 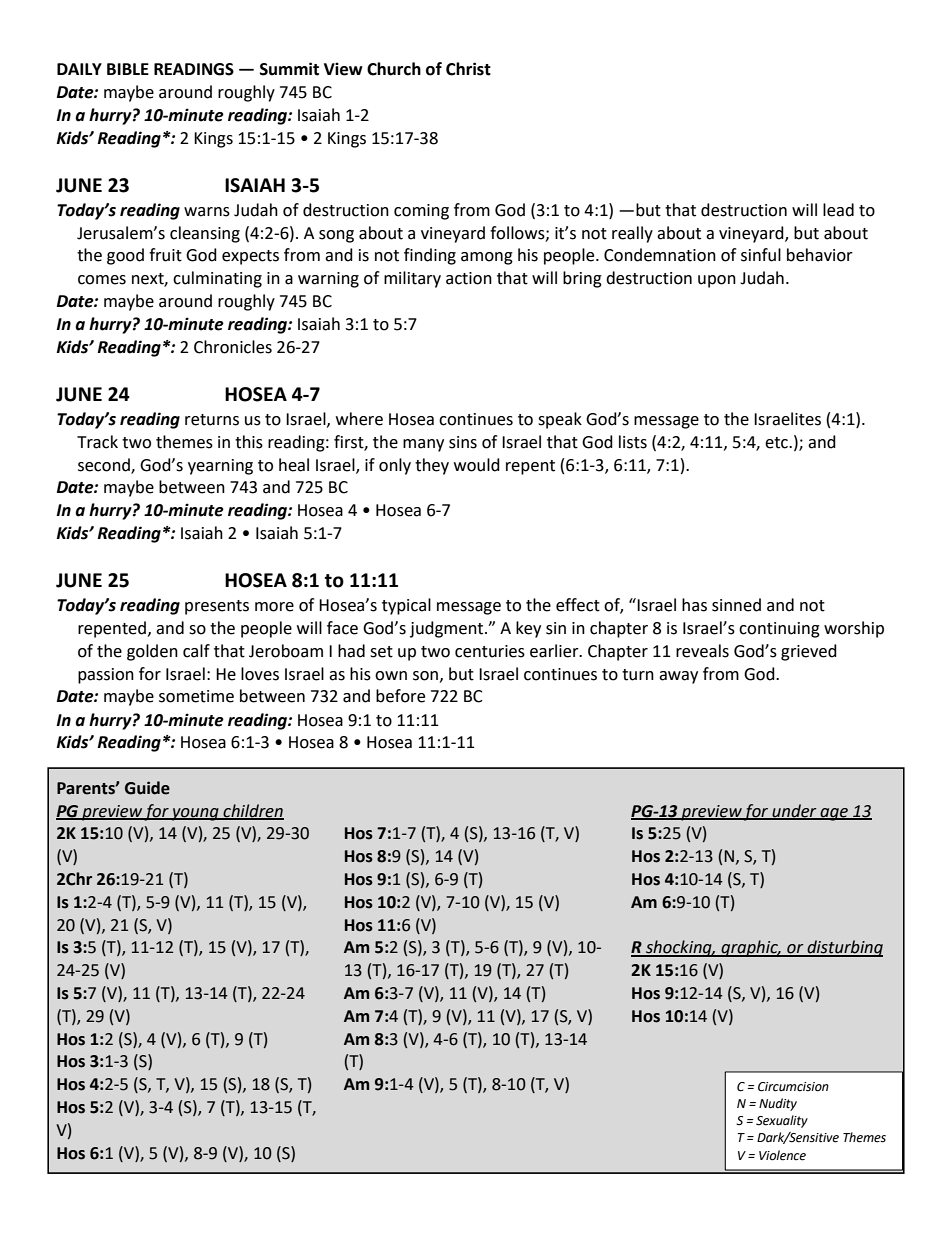 I want to click on lead, so click(x=838, y=210).
